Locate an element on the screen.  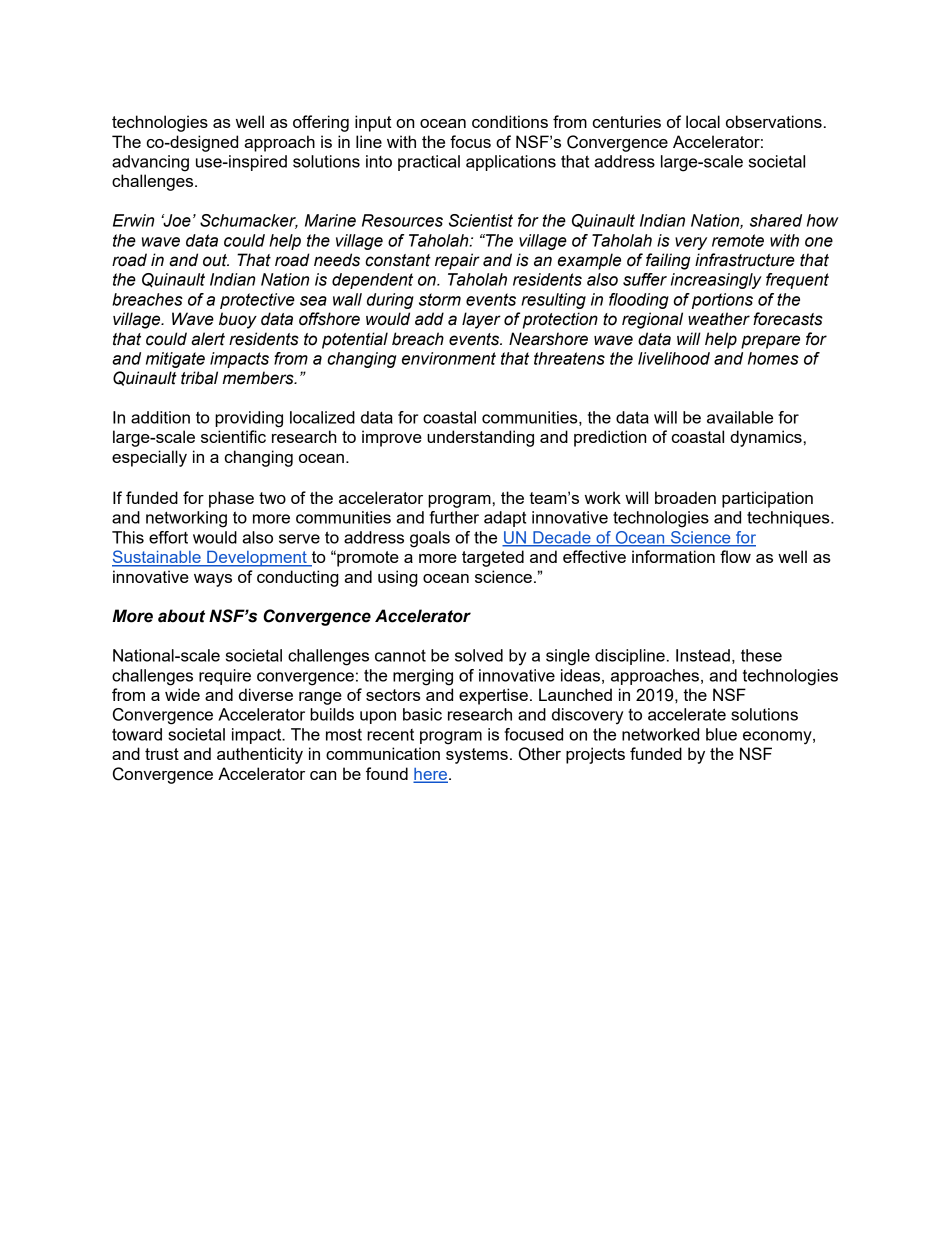
flow is located at coordinates (735, 556).
